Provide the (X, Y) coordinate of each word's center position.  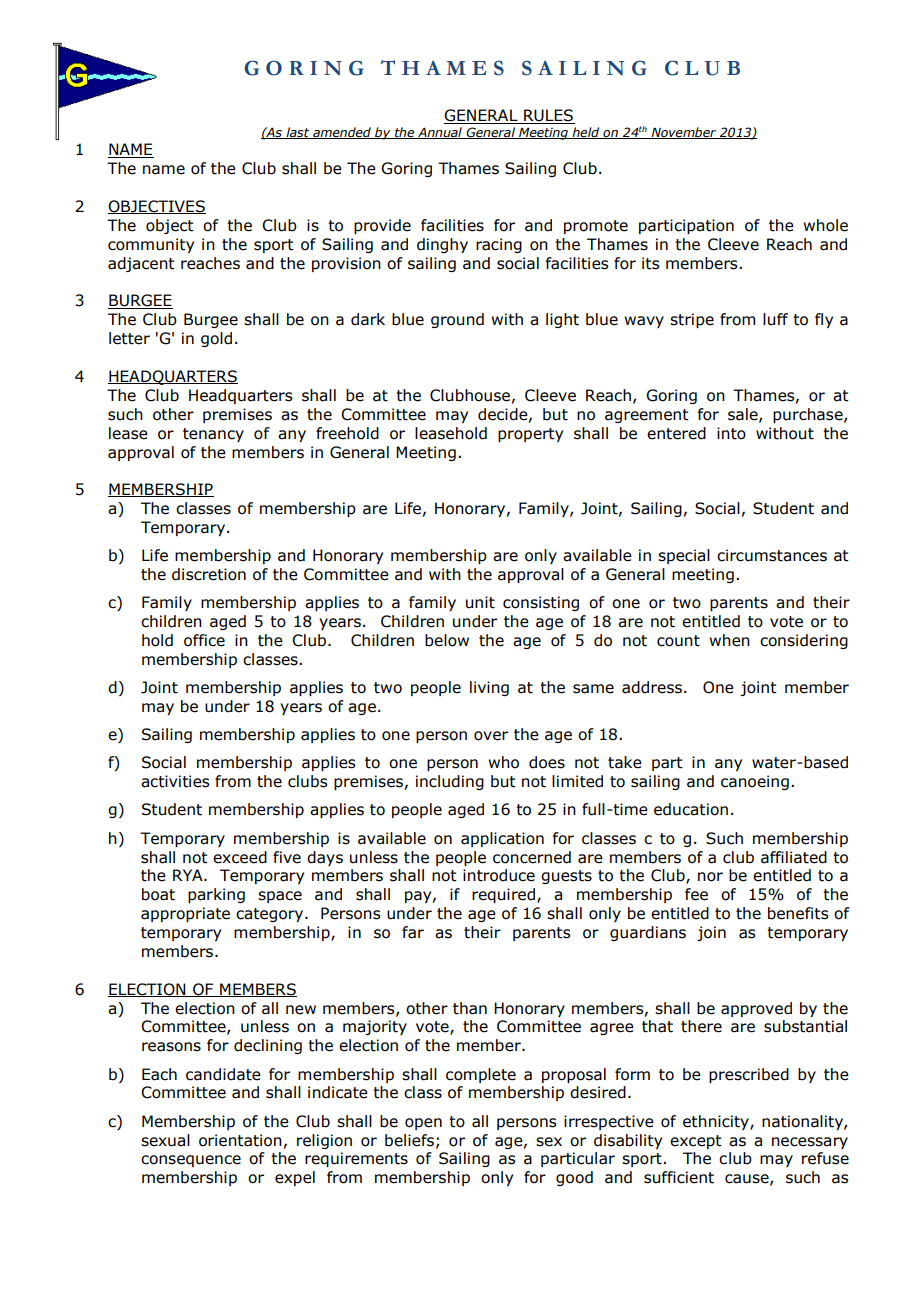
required (503, 895)
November (684, 133)
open (423, 1124)
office (204, 640)
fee (696, 894)
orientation (240, 1140)
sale (744, 415)
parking (216, 895)
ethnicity (717, 1122)
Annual (440, 133)
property (530, 435)
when (729, 640)
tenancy (213, 435)
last (298, 133)
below (447, 640)
